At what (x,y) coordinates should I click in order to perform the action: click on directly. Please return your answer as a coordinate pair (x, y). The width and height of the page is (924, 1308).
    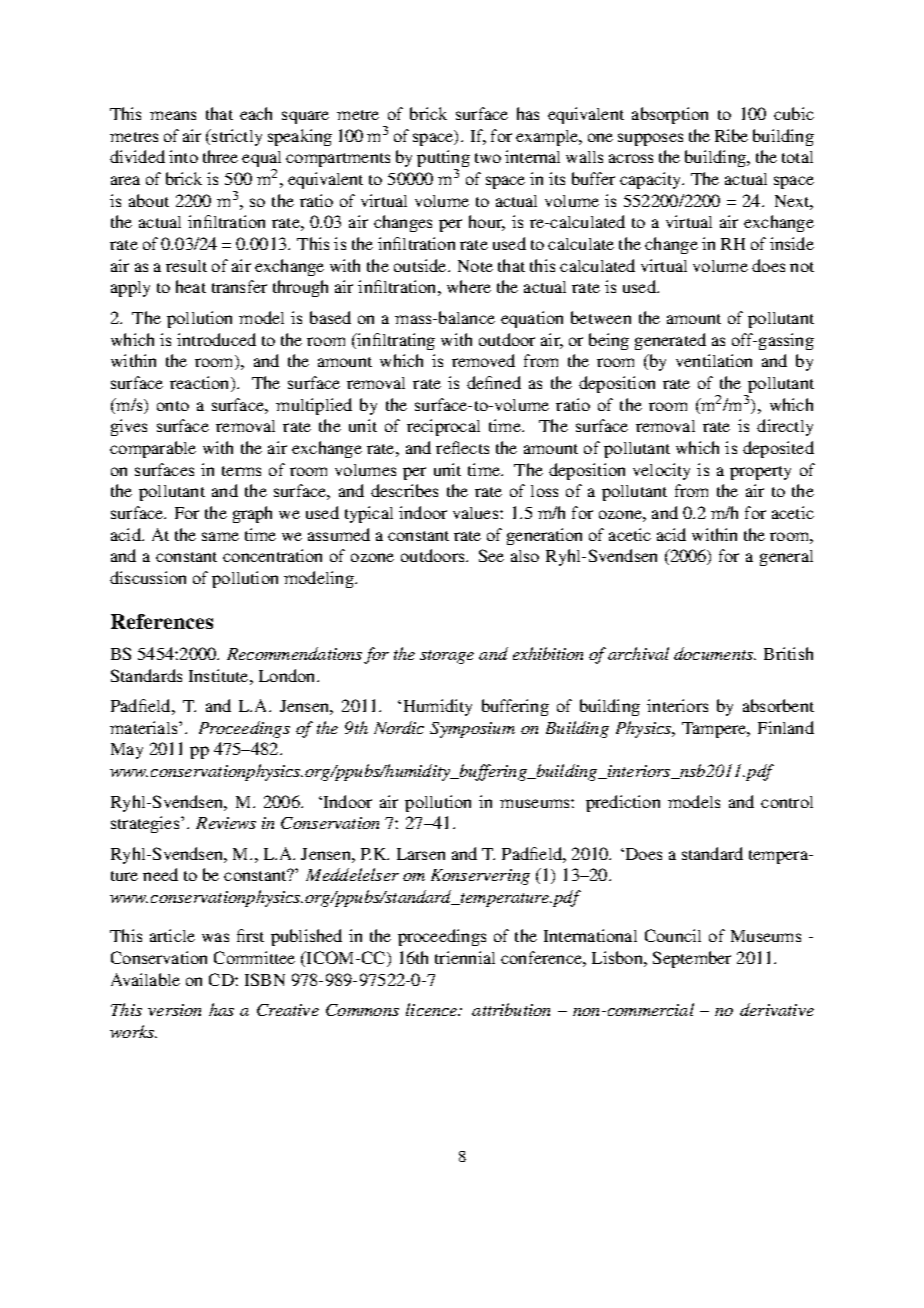
    Looking at the image, I should click on (785, 427).
